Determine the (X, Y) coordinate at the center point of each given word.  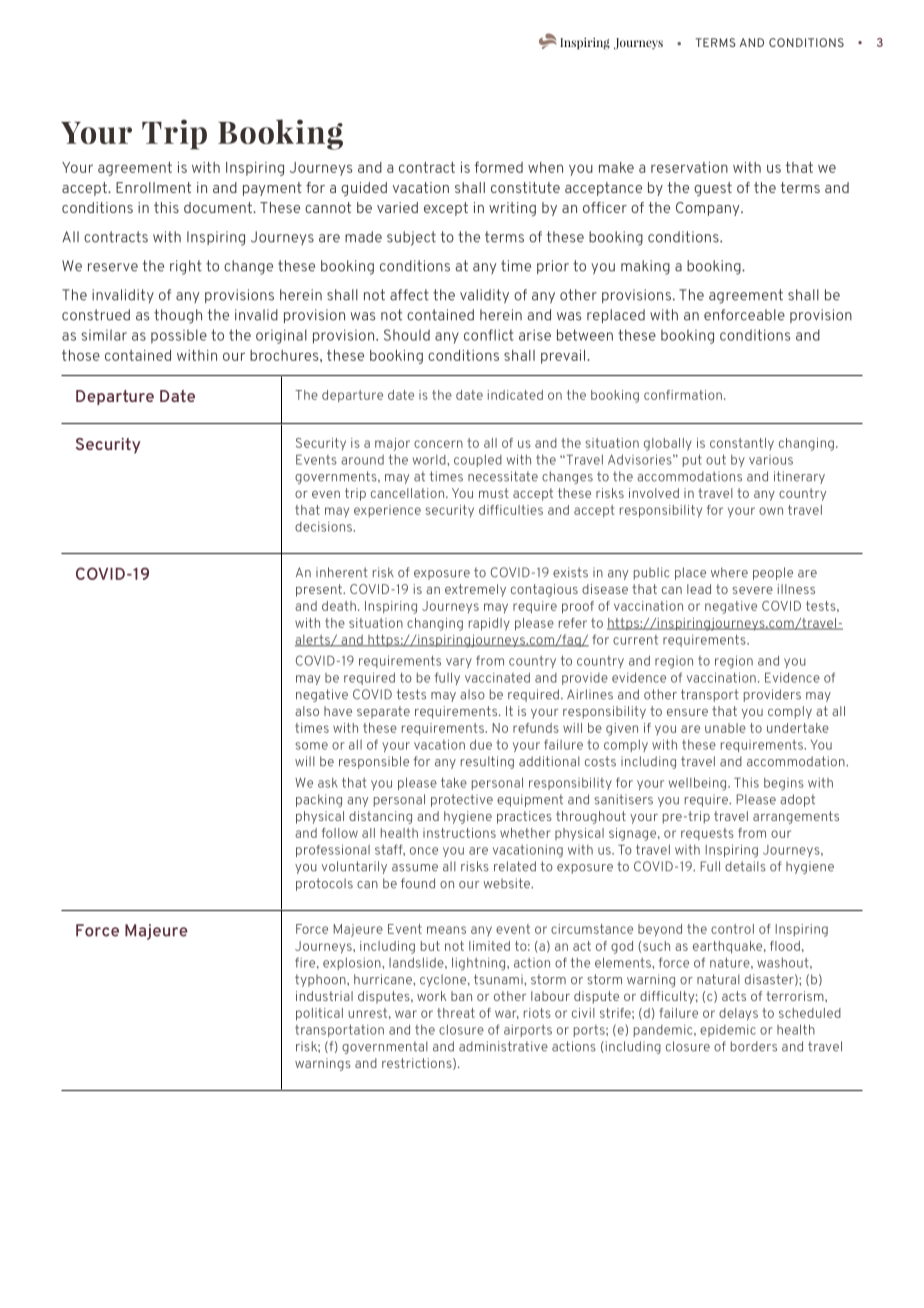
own (771, 511)
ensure (687, 712)
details (745, 866)
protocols (324, 884)
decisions (324, 527)
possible (179, 336)
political (319, 1014)
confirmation (683, 395)
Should (407, 335)
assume (415, 868)
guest (713, 189)
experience (387, 511)
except (446, 209)
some (311, 746)
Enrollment (153, 187)
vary (459, 663)
